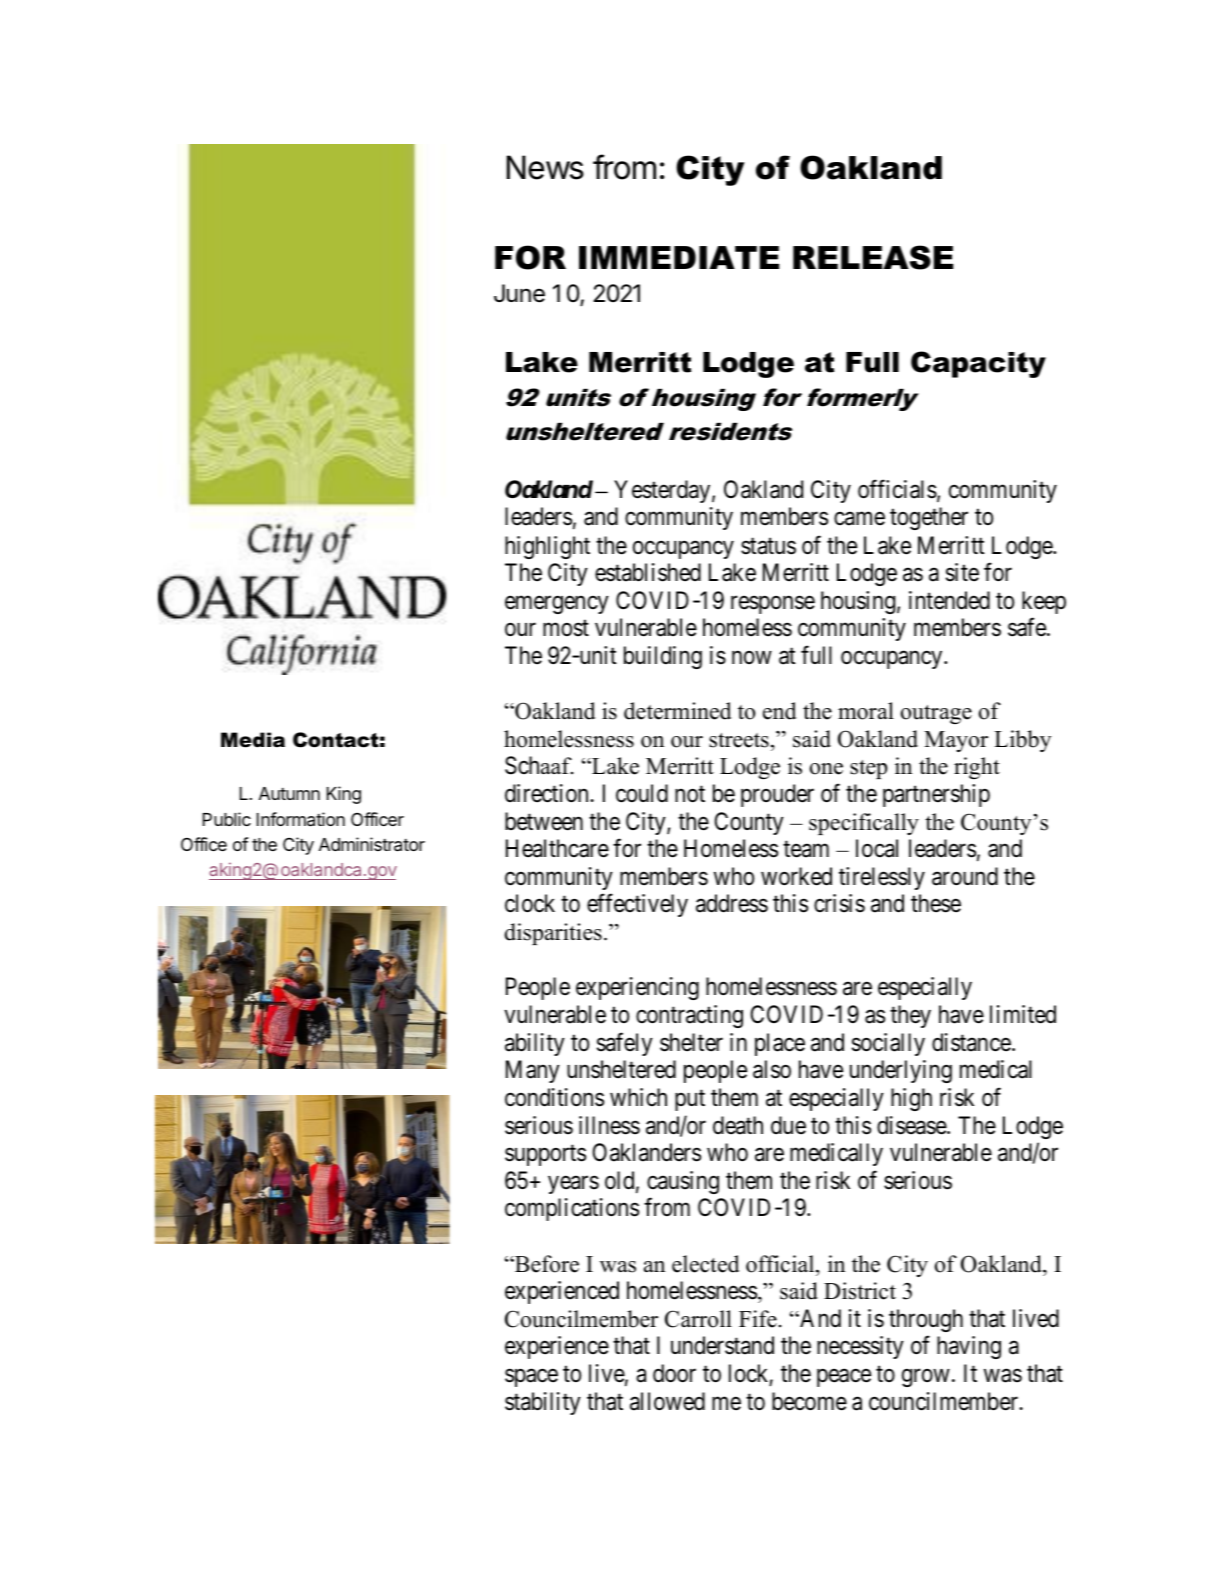 This page has width=1225, height=1585. What do you see at coordinates (545, 167) in the page?
I see `News` at bounding box center [545, 167].
